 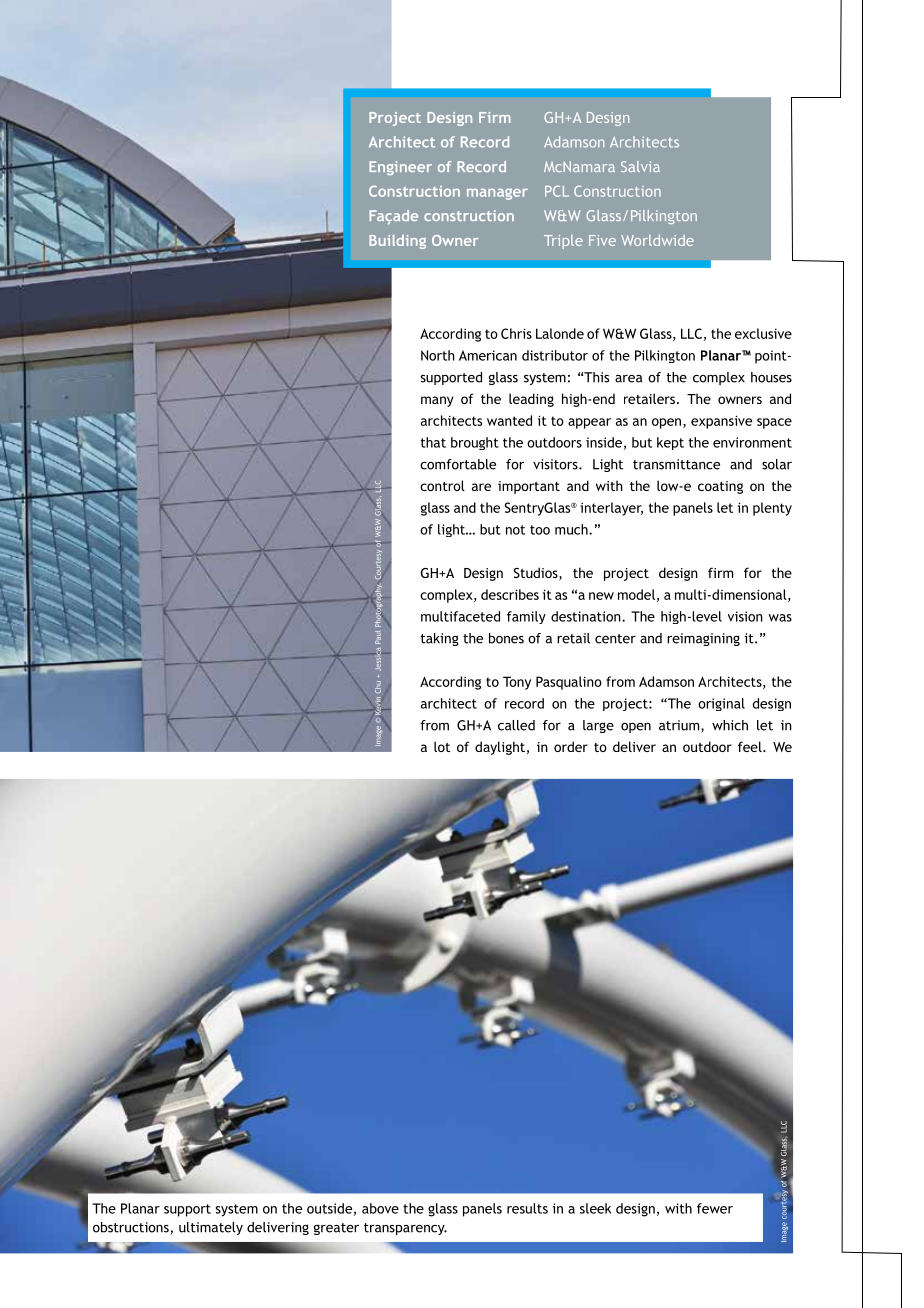 What do you see at coordinates (211, 1228) in the document?
I see `ultimately` at bounding box center [211, 1228].
